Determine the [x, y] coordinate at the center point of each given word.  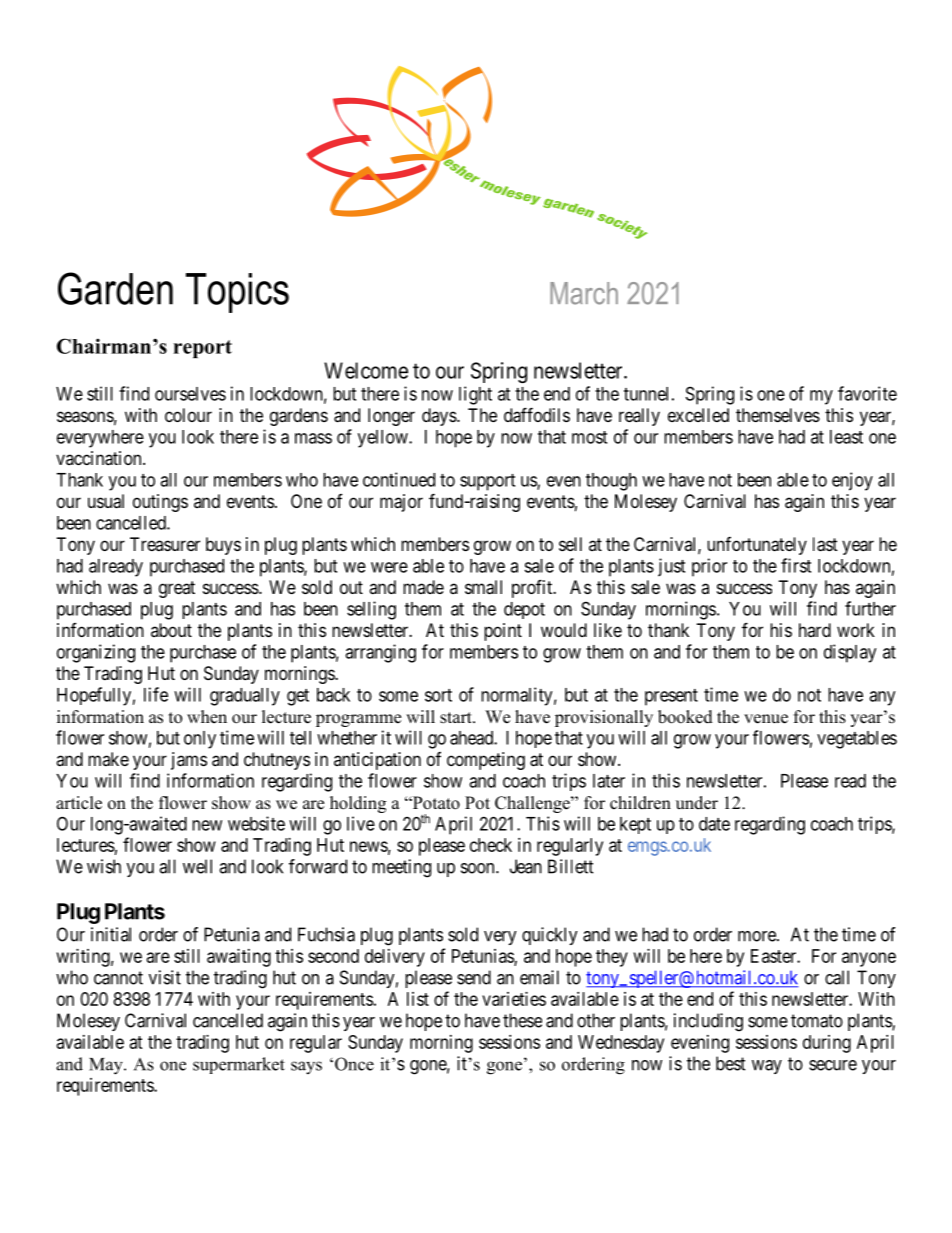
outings [160, 503]
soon [479, 868]
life [156, 694]
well [197, 866]
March [584, 293]
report [202, 349]
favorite [867, 393]
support [487, 482]
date [714, 824]
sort [438, 695]
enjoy [852, 481]
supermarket [239, 1065]
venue [766, 719]
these [522, 1020]
